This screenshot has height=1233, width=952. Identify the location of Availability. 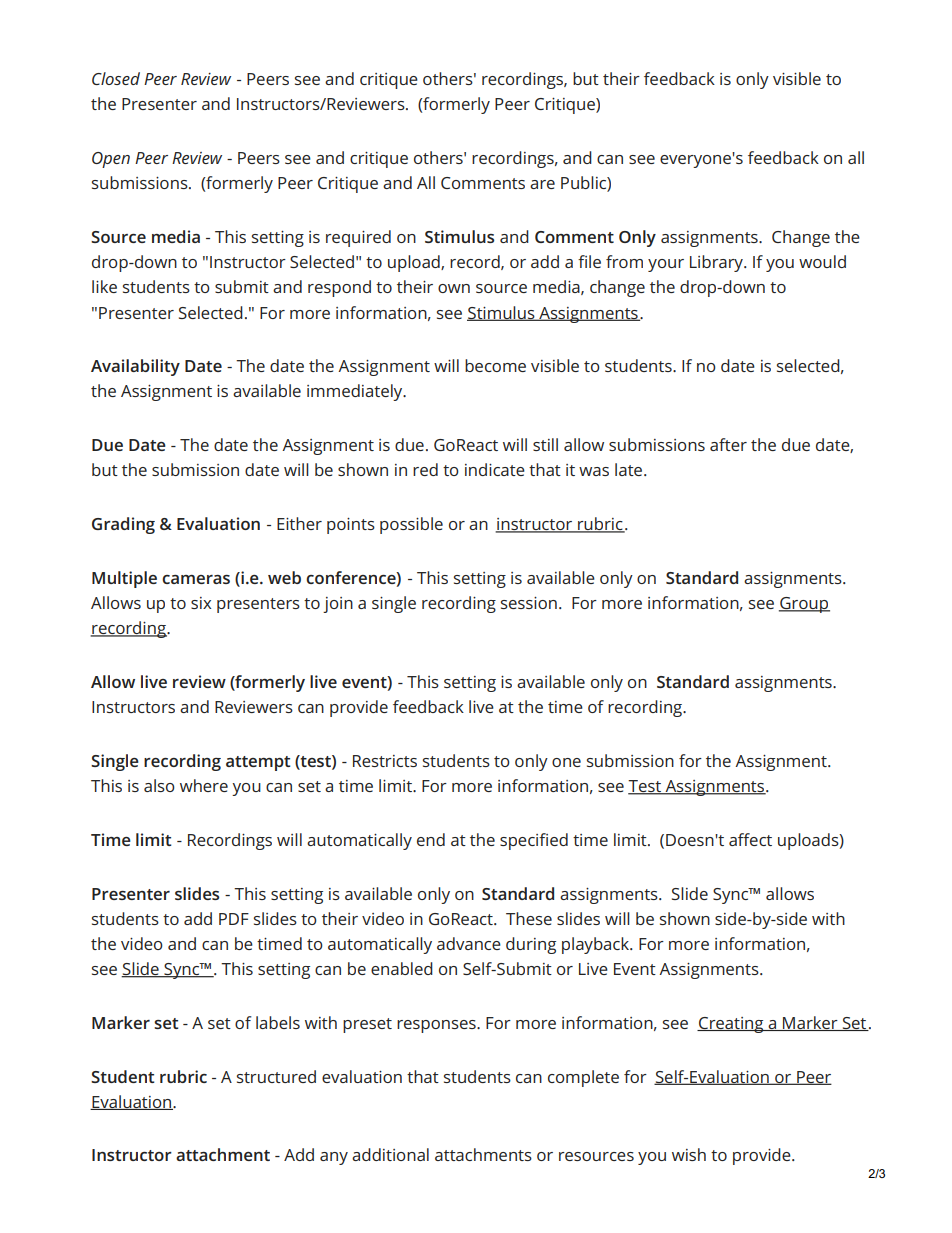
(135, 367).
